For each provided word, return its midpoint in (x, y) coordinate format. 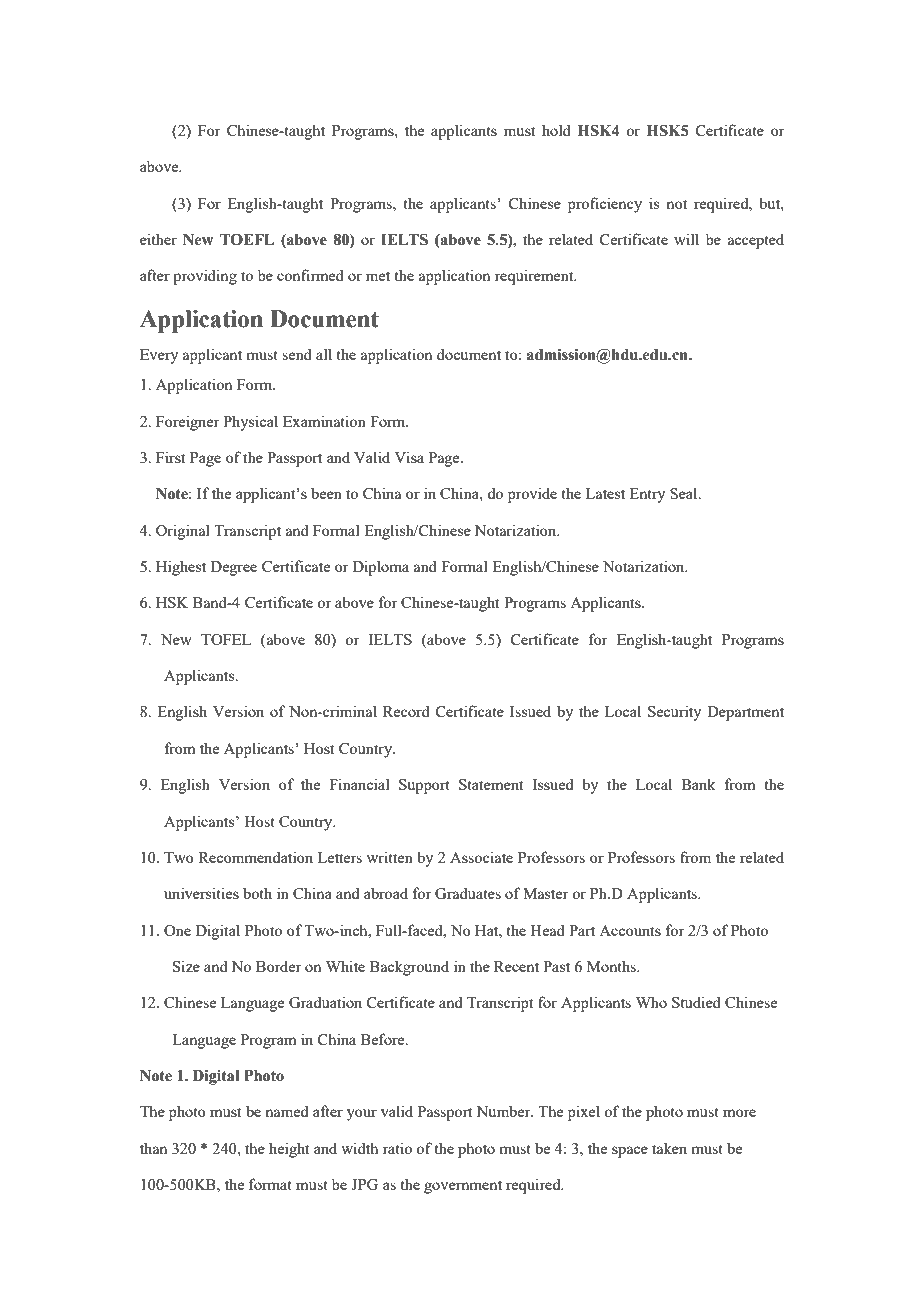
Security (674, 713)
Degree (234, 568)
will (686, 239)
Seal (685, 493)
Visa (409, 457)
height (289, 1150)
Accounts (630, 930)
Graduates (468, 893)
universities (201, 893)
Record (406, 711)
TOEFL (247, 240)
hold (556, 130)
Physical (250, 423)
